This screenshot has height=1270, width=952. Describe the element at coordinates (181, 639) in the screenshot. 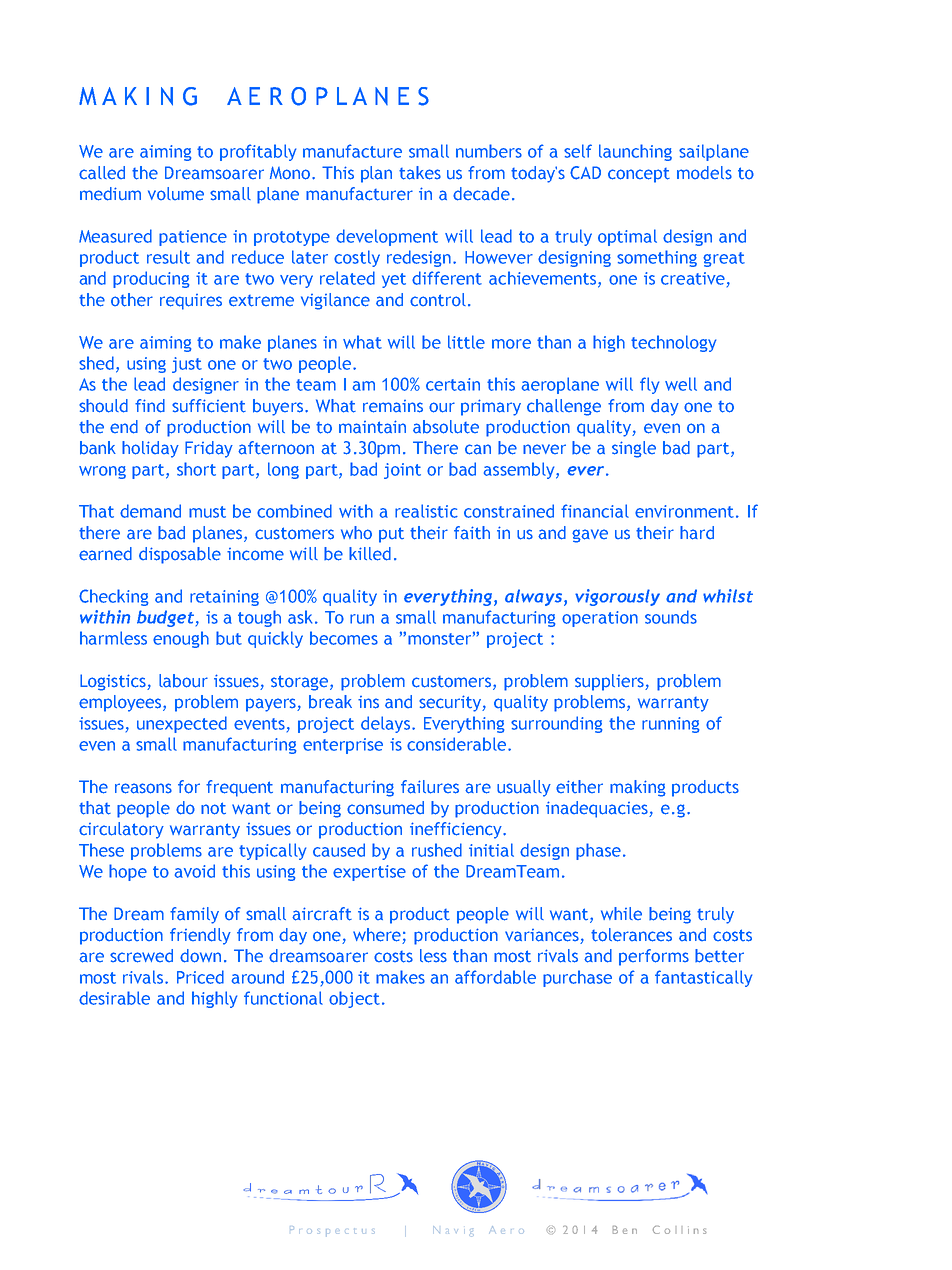

I see `enough` at that location.
